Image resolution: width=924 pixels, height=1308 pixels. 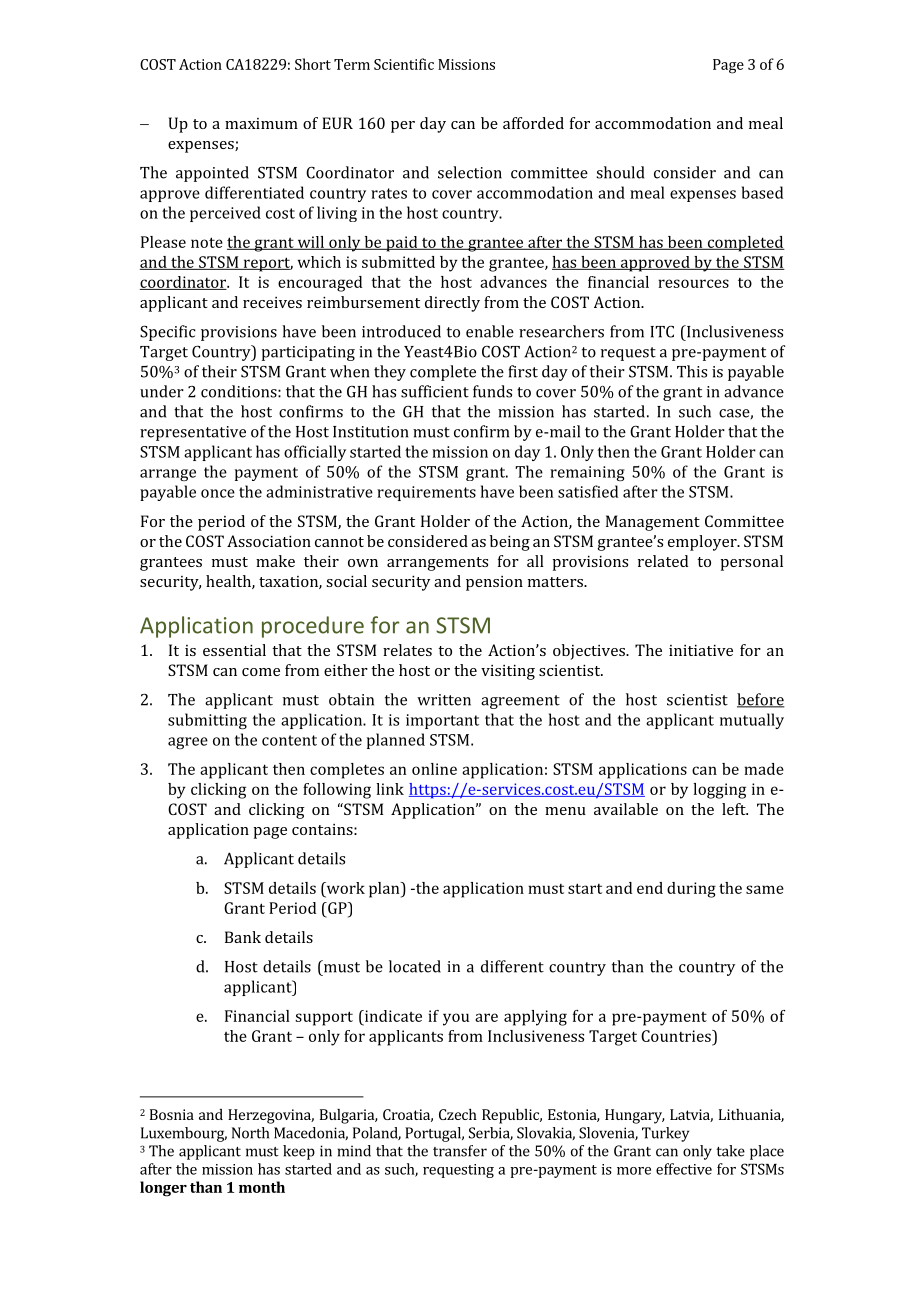 I want to click on Scientific, so click(x=404, y=64).
